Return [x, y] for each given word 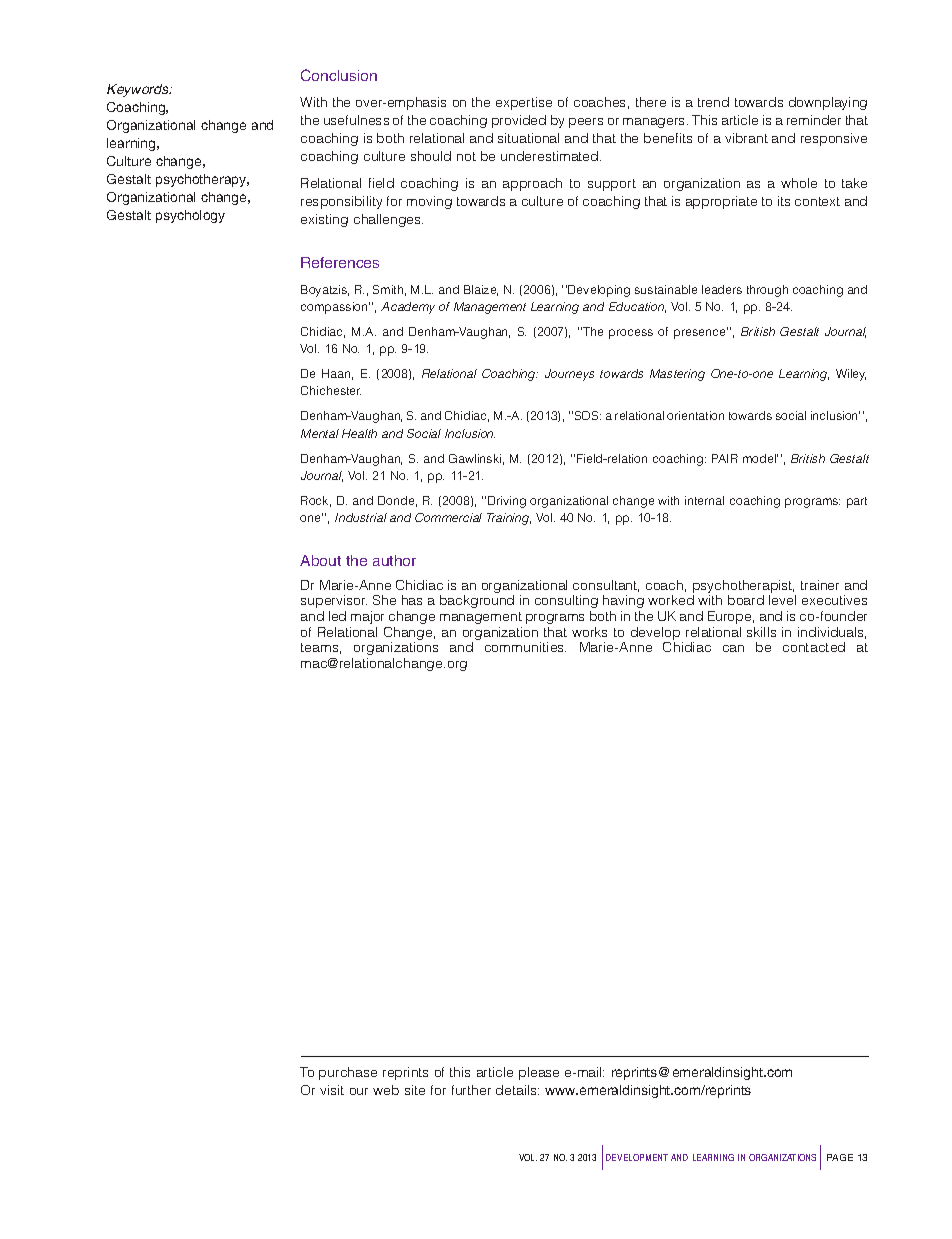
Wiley [851, 375]
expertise [524, 103]
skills [761, 632]
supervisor [334, 601]
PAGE [840, 1157]
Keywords [139, 90]
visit [332, 1090]
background [477, 601]
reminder [814, 120]
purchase [348, 1073]
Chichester [331, 390]
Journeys [569, 375]
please [539, 1073]
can [733, 648]
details [517, 1090]
